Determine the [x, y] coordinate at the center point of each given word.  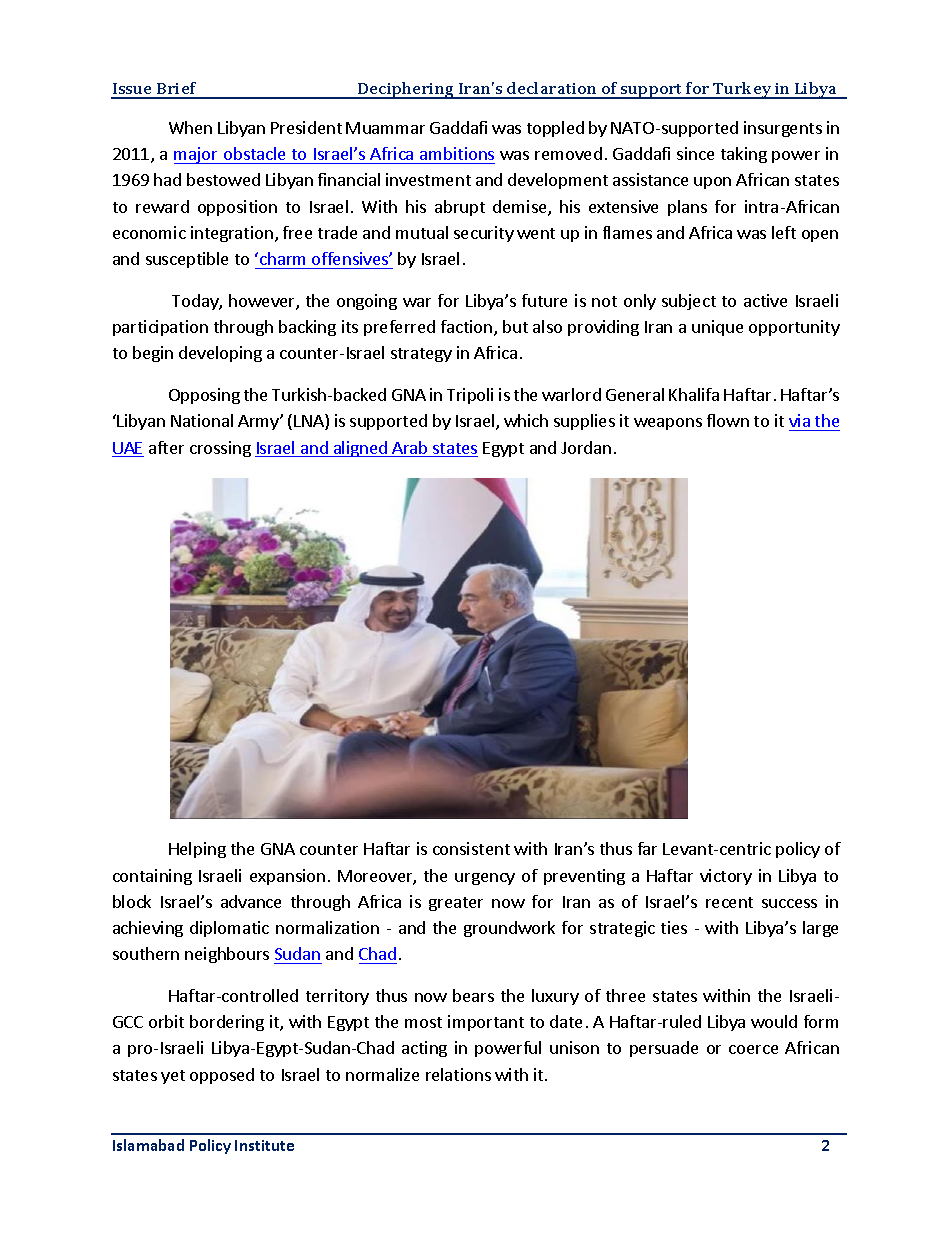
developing [220, 354]
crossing [220, 449]
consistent [471, 848]
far [647, 848]
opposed [222, 1076]
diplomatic [229, 929]
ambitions [457, 153]
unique [717, 328]
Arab [410, 449]
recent [729, 902]
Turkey [743, 90]
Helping [197, 850]
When [190, 127]
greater [456, 904]
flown [728, 420]
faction [466, 326]
